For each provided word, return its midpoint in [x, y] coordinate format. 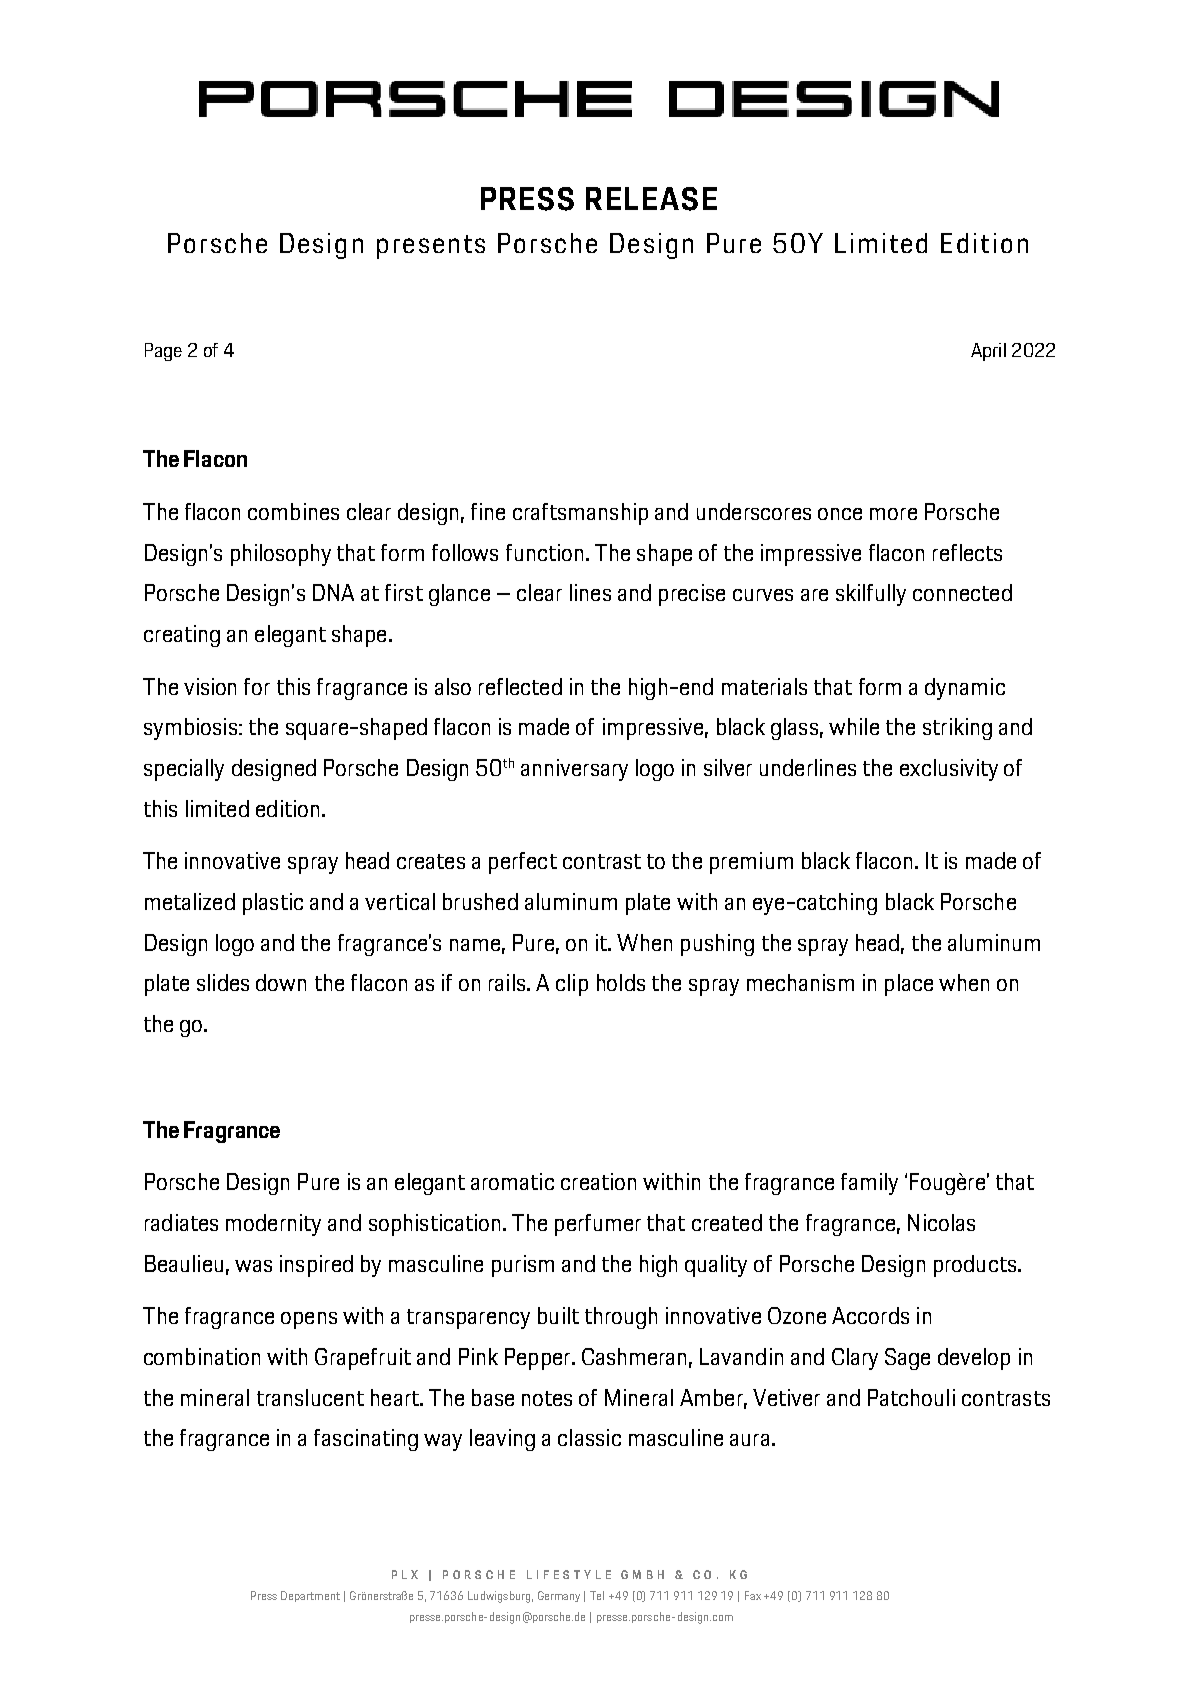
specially [184, 770]
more [893, 514]
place [909, 985]
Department [310, 1596]
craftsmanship [580, 514]
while [854, 726]
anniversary [574, 770]
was [253, 1266]
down [281, 982]
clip [572, 985]
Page [163, 352]
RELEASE [651, 199]
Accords [870, 1315]
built [558, 1315]
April [988, 352]
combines [293, 511]
